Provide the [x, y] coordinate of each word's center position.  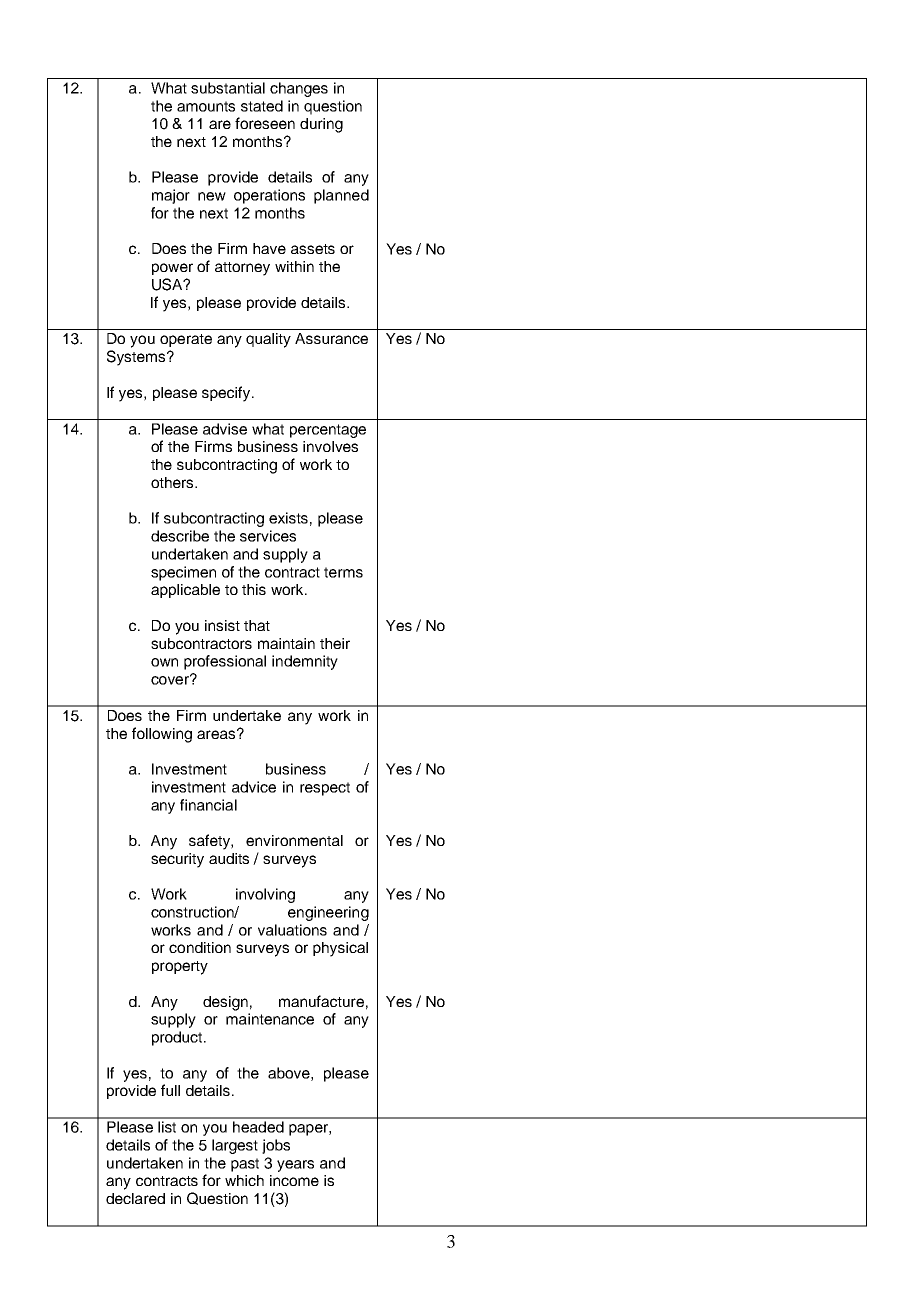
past [245, 1165]
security [177, 860]
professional [225, 662]
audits [229, 858]
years [295, 1166]
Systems [137, 358]
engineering [328, 913]
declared [135, 1198]
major [171, 196]
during [321, 125]
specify [227, 394]
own [164, 662]
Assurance [331, 338]
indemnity [305, 662]
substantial [228, 88]
